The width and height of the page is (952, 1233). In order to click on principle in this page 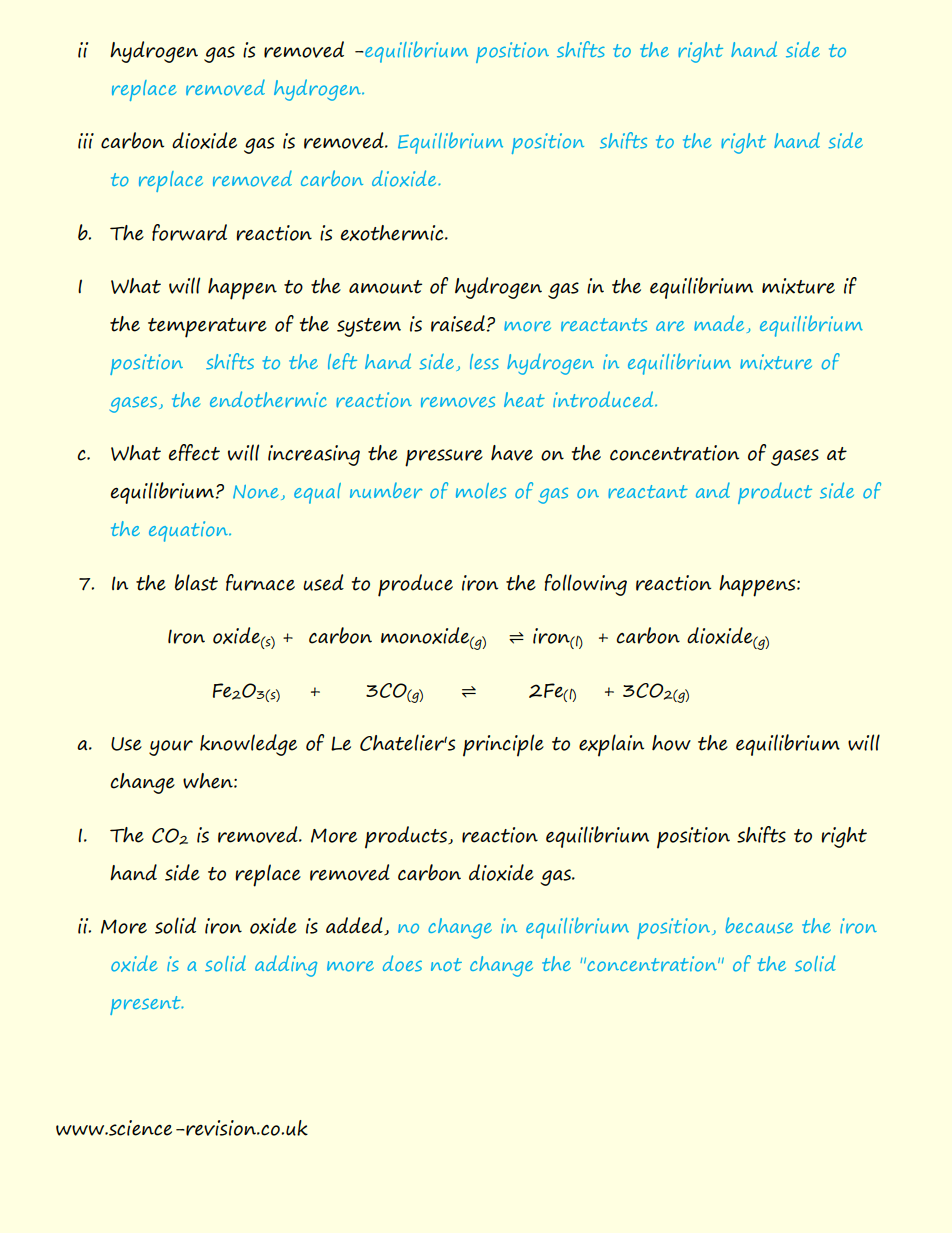, I will do `click(503, 745)`.
